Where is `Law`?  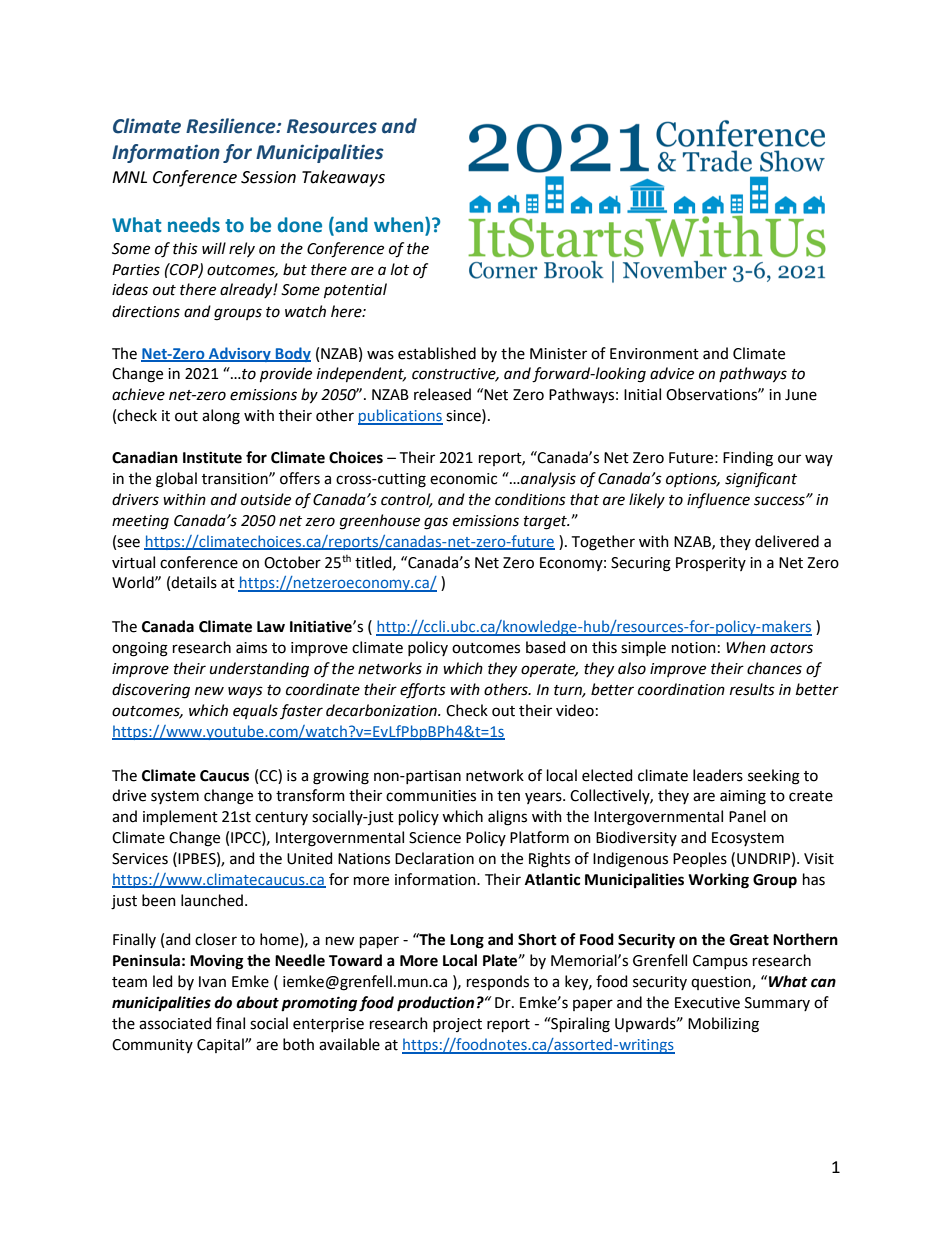 Law is located at coordinates (271, 627).
